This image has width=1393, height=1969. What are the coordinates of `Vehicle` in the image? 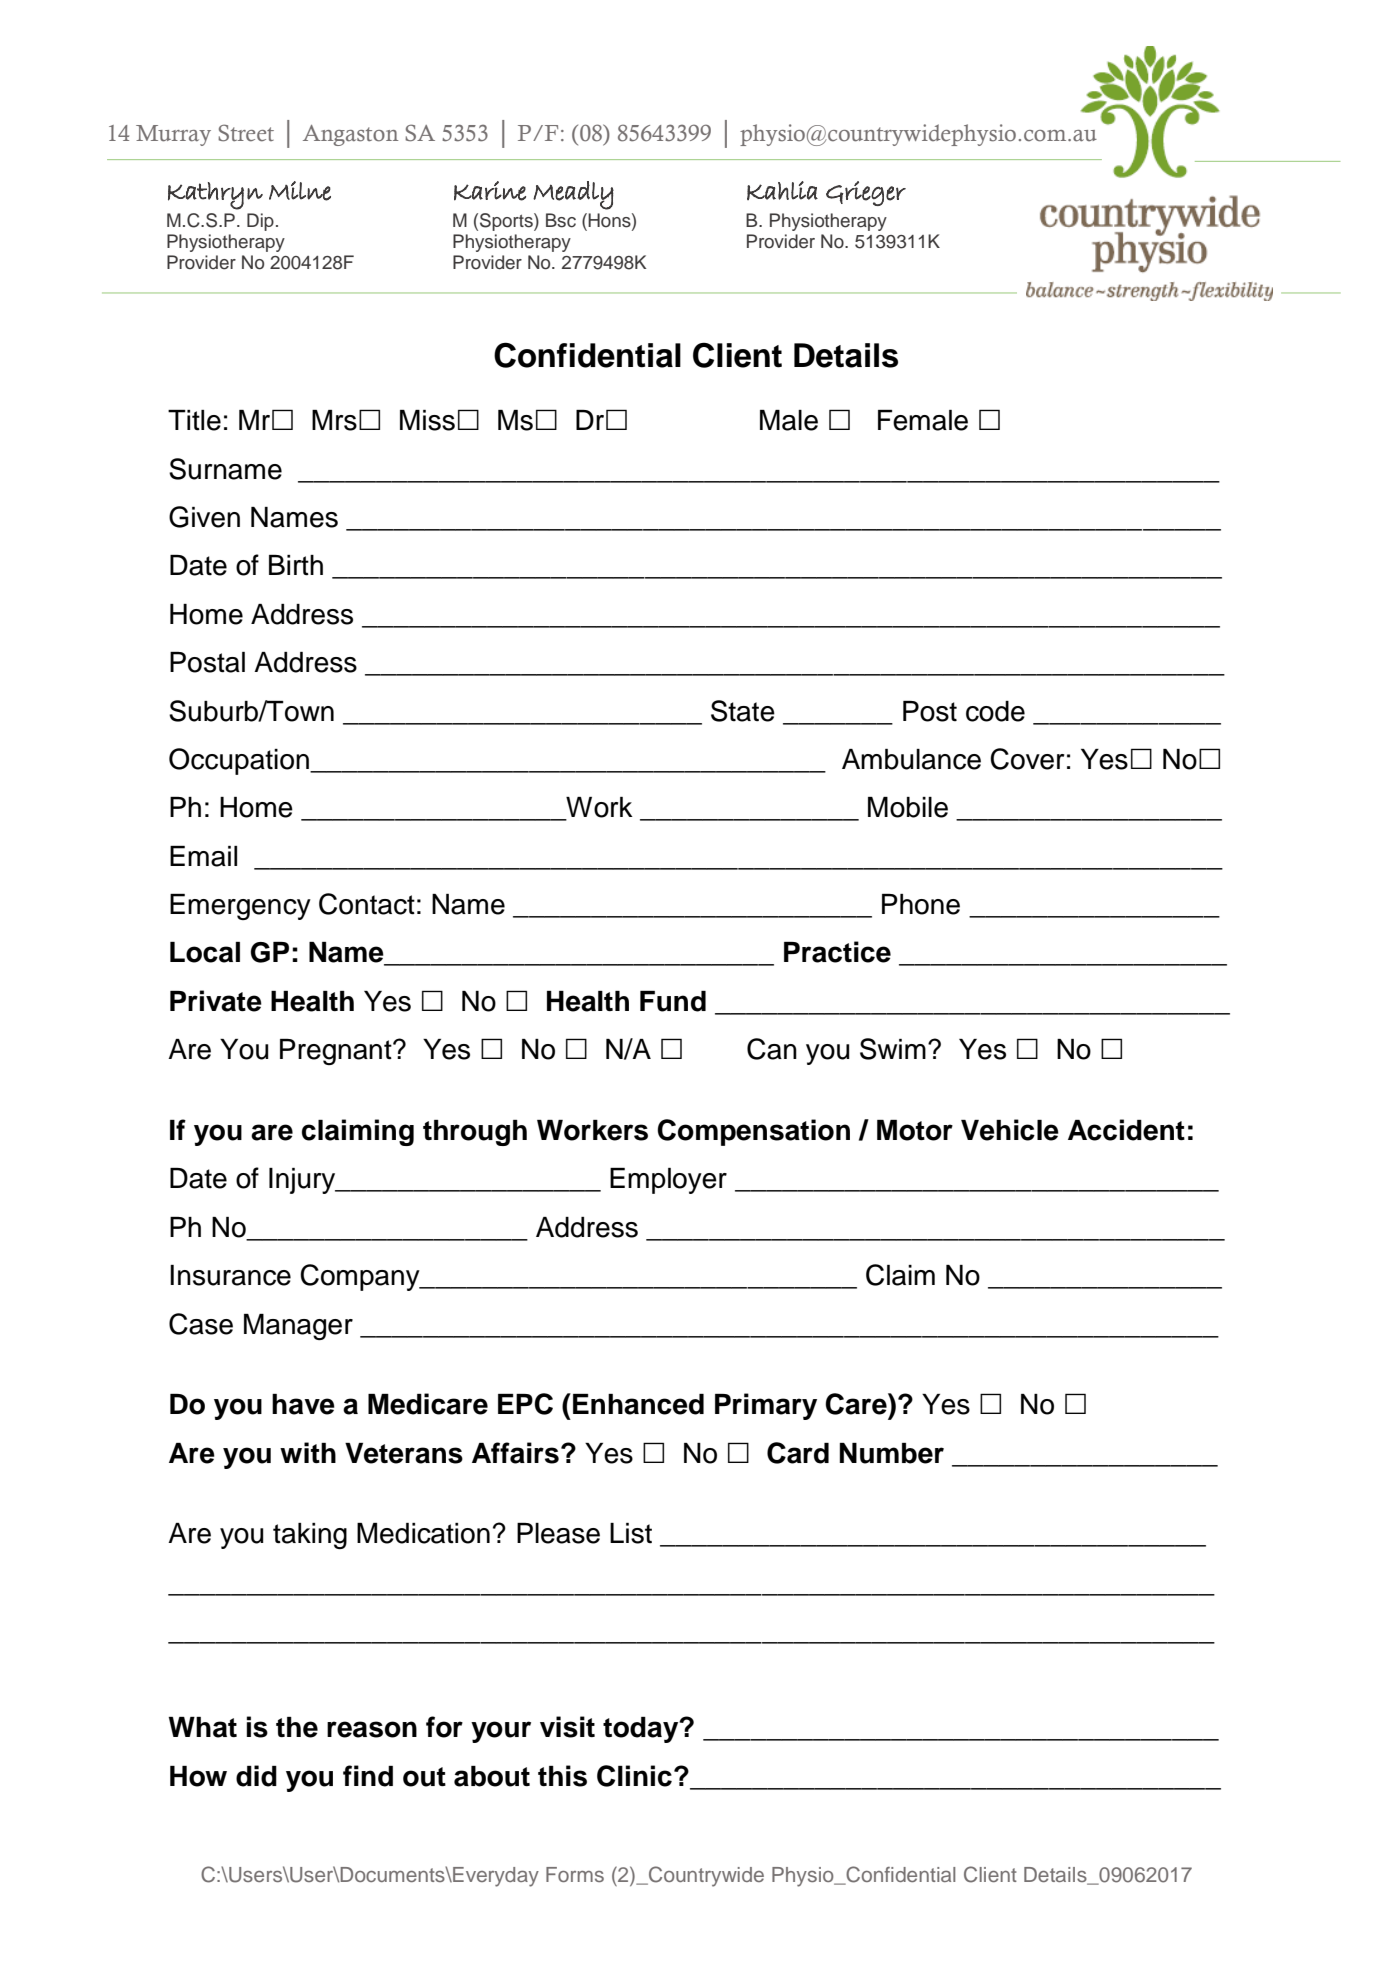 It's located at (1010, 1130).
